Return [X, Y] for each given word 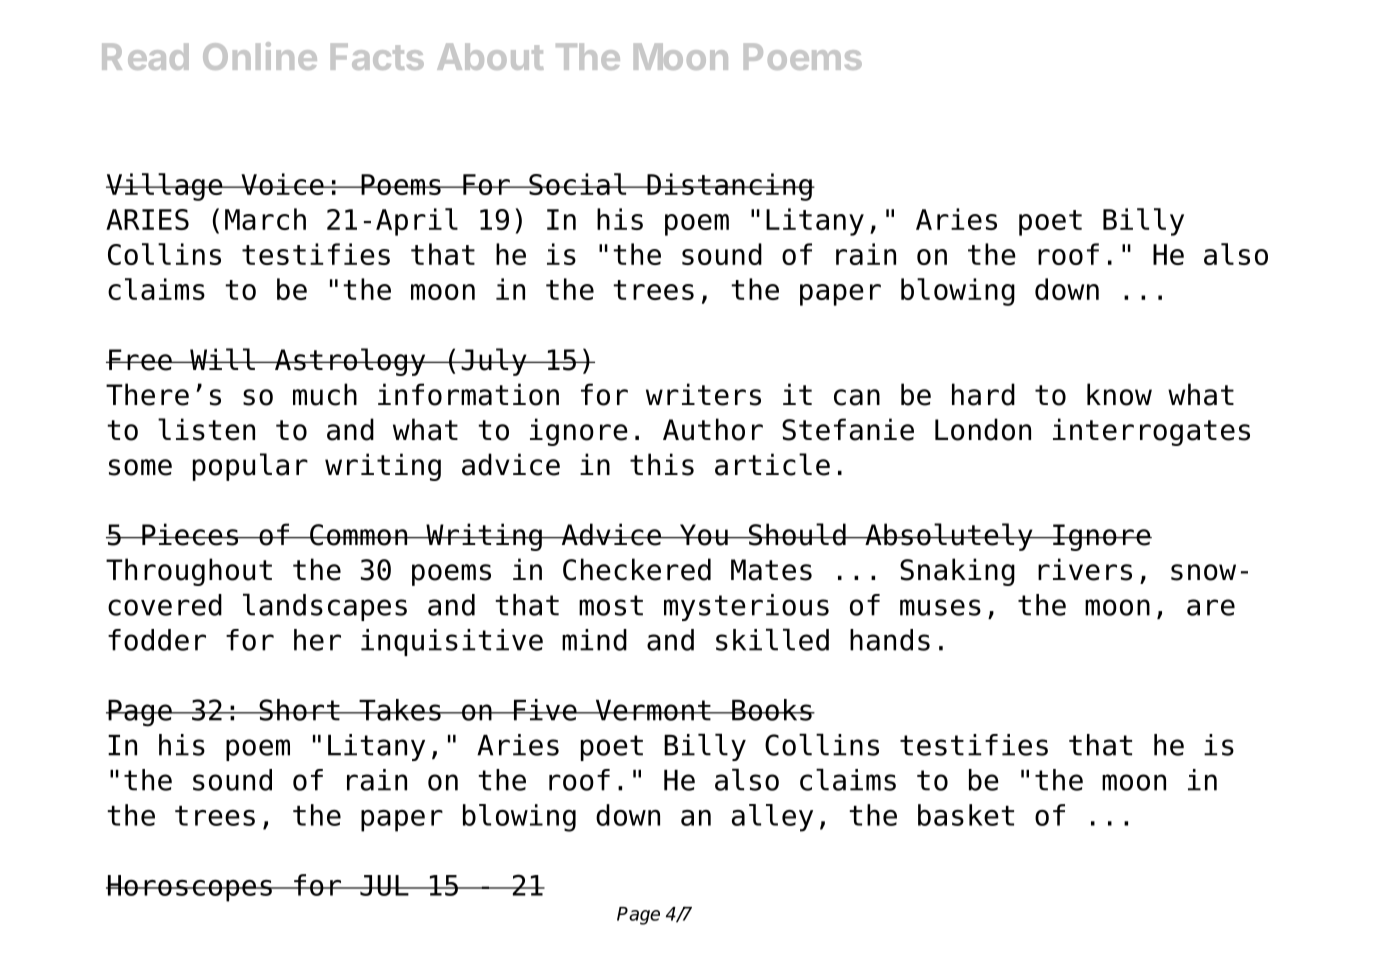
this [662, 464]
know [1119, 394]
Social [578, 184]
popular [250, 467]
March [265, 219]
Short [299, 710]
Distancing [729, 187]
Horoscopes [190, 888]
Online [260, 56]
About [490, 56]
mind [594, 640]
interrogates [1151, 432]
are [1211, 607]
